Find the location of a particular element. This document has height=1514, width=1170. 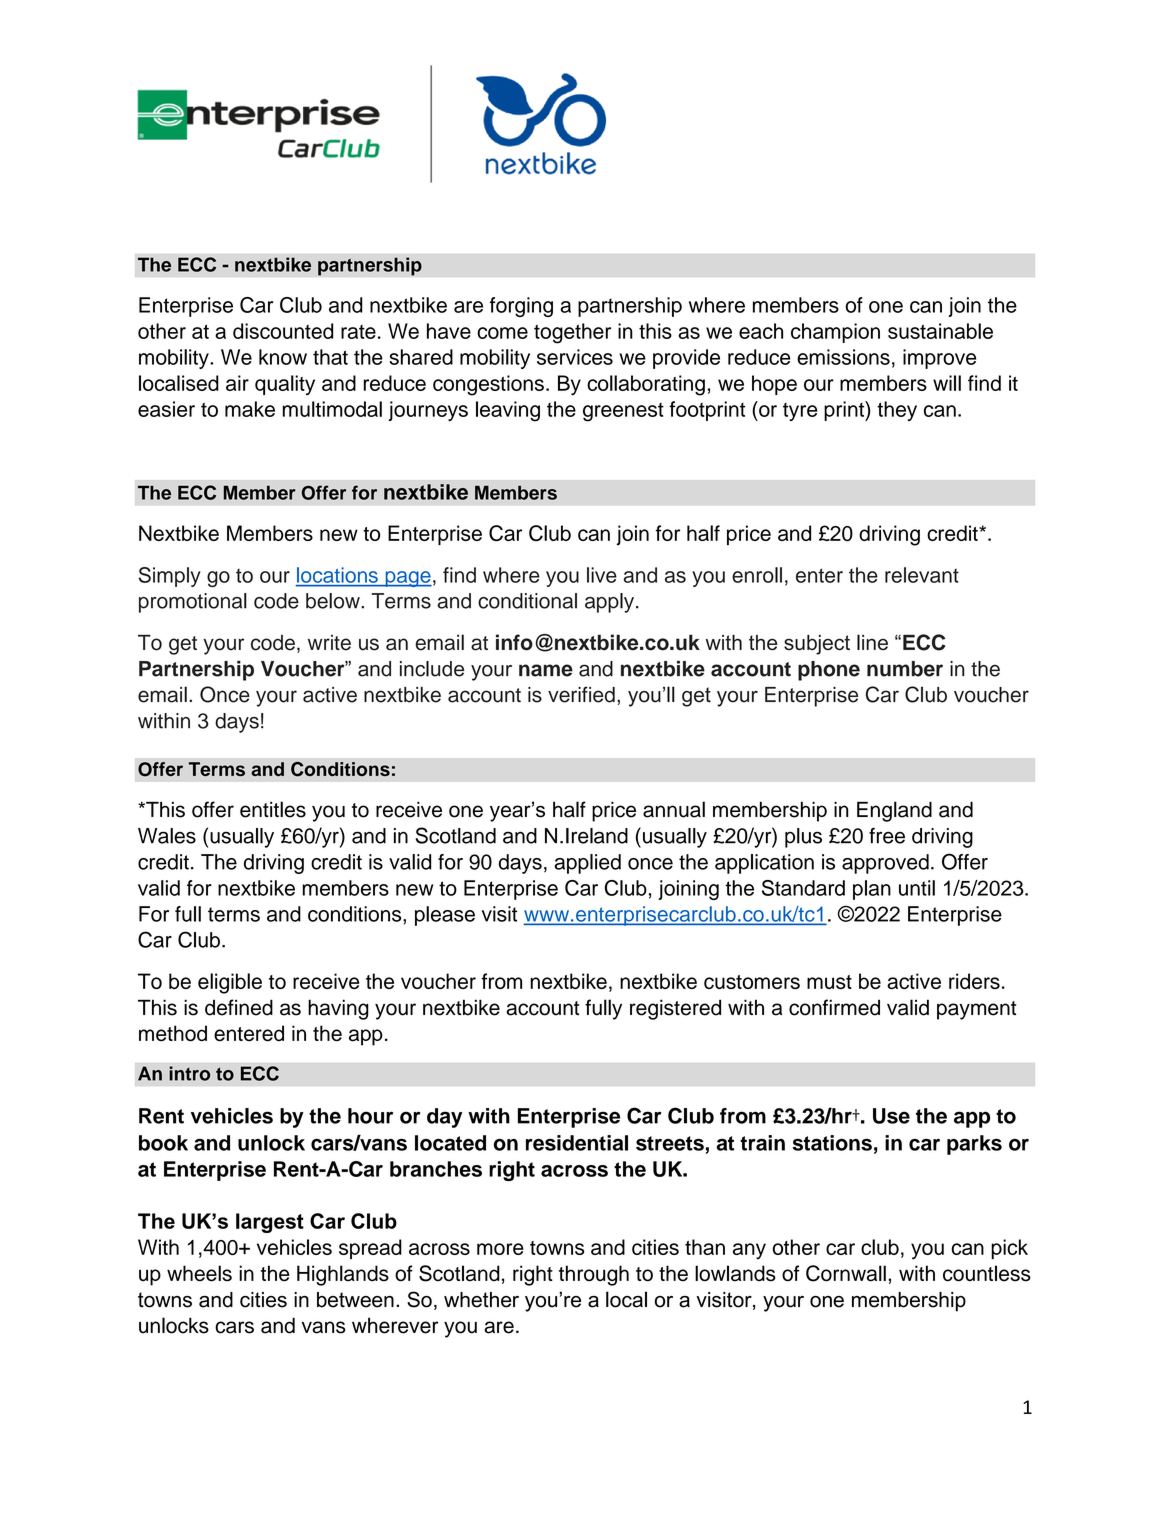

Cornwall is located at coordinates (846, 1273).
